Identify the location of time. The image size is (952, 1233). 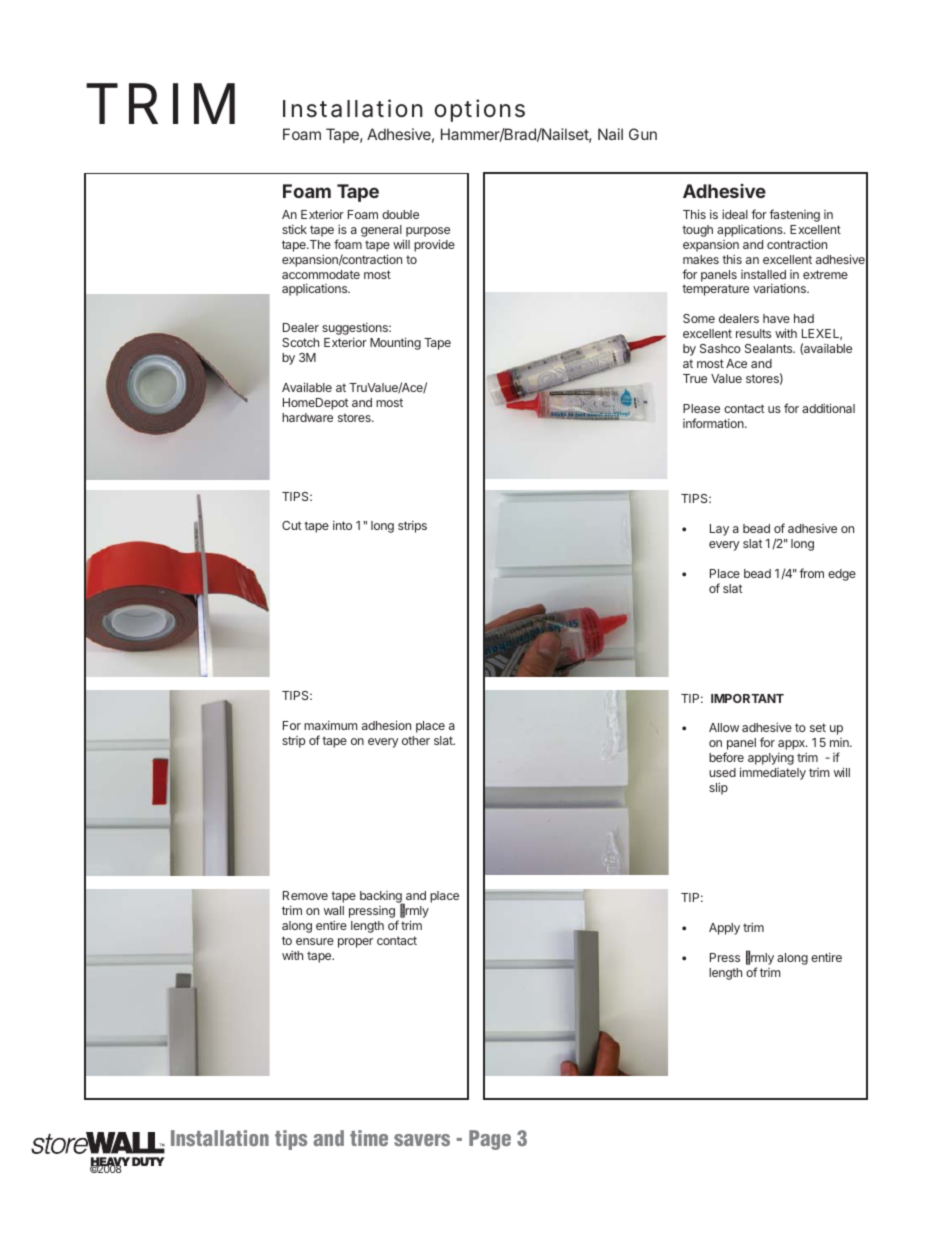
(369, 1138).
